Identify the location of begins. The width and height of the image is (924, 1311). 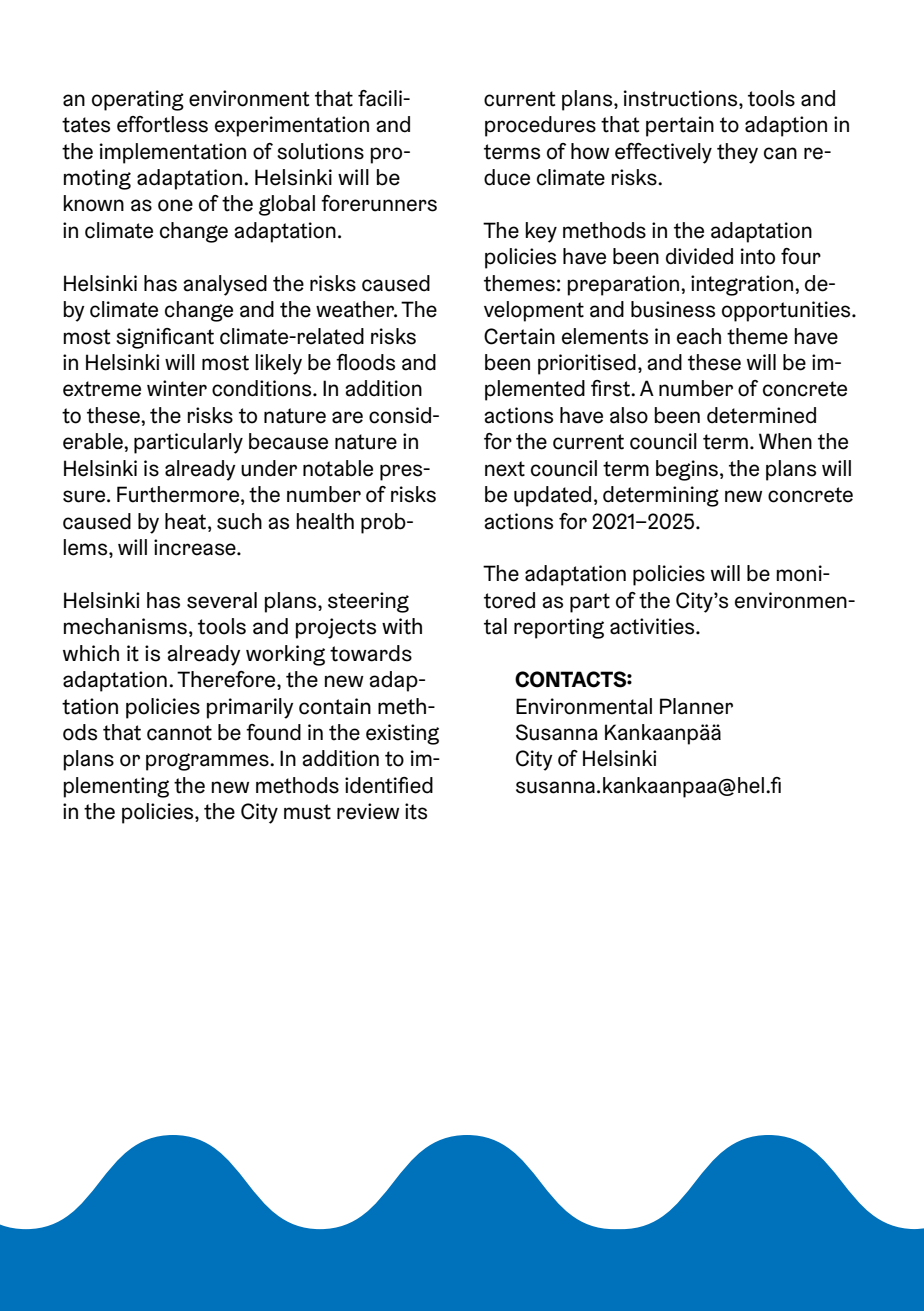
(687, 470).
